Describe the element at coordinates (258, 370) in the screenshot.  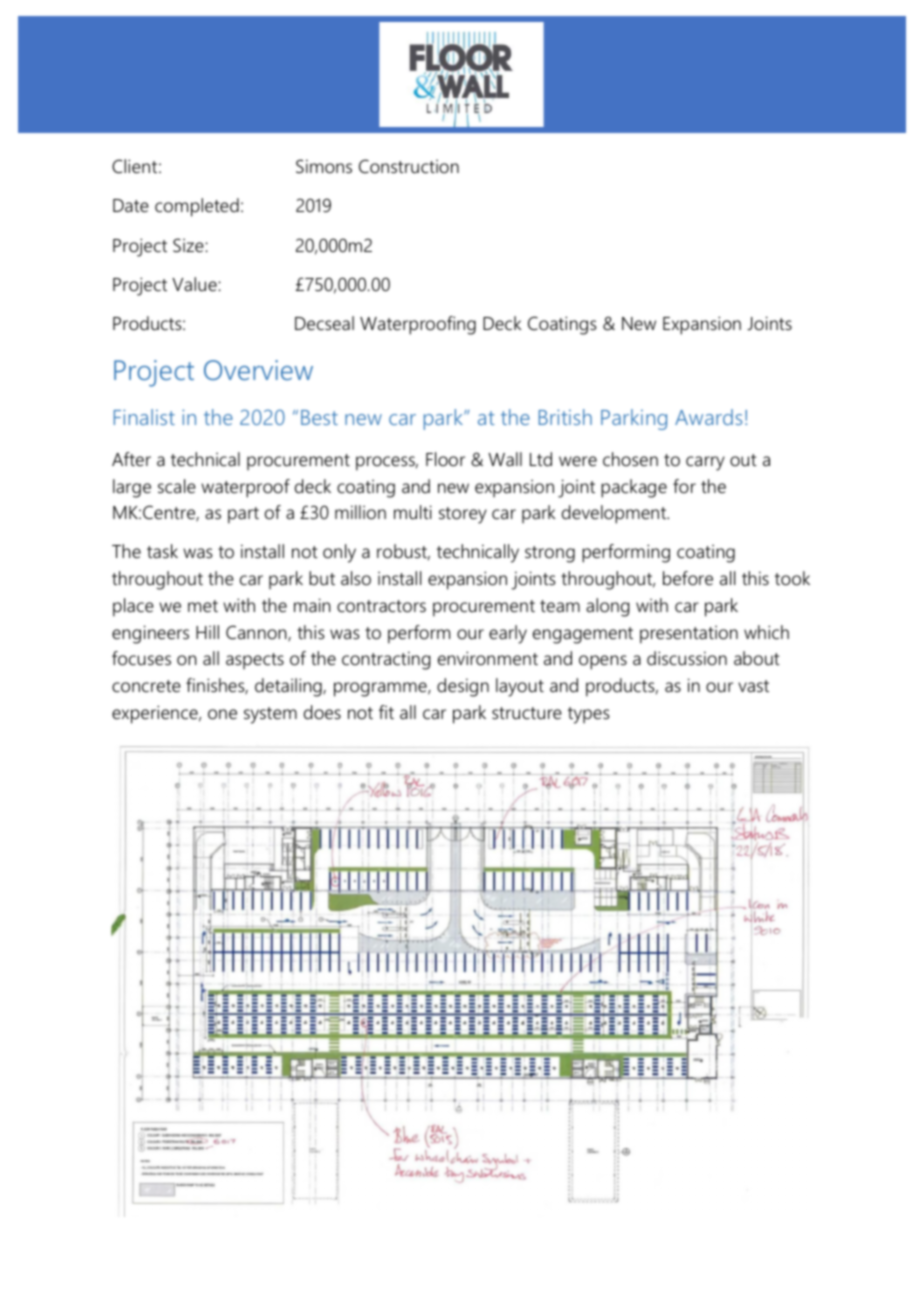
I see `Overview` at that location.
